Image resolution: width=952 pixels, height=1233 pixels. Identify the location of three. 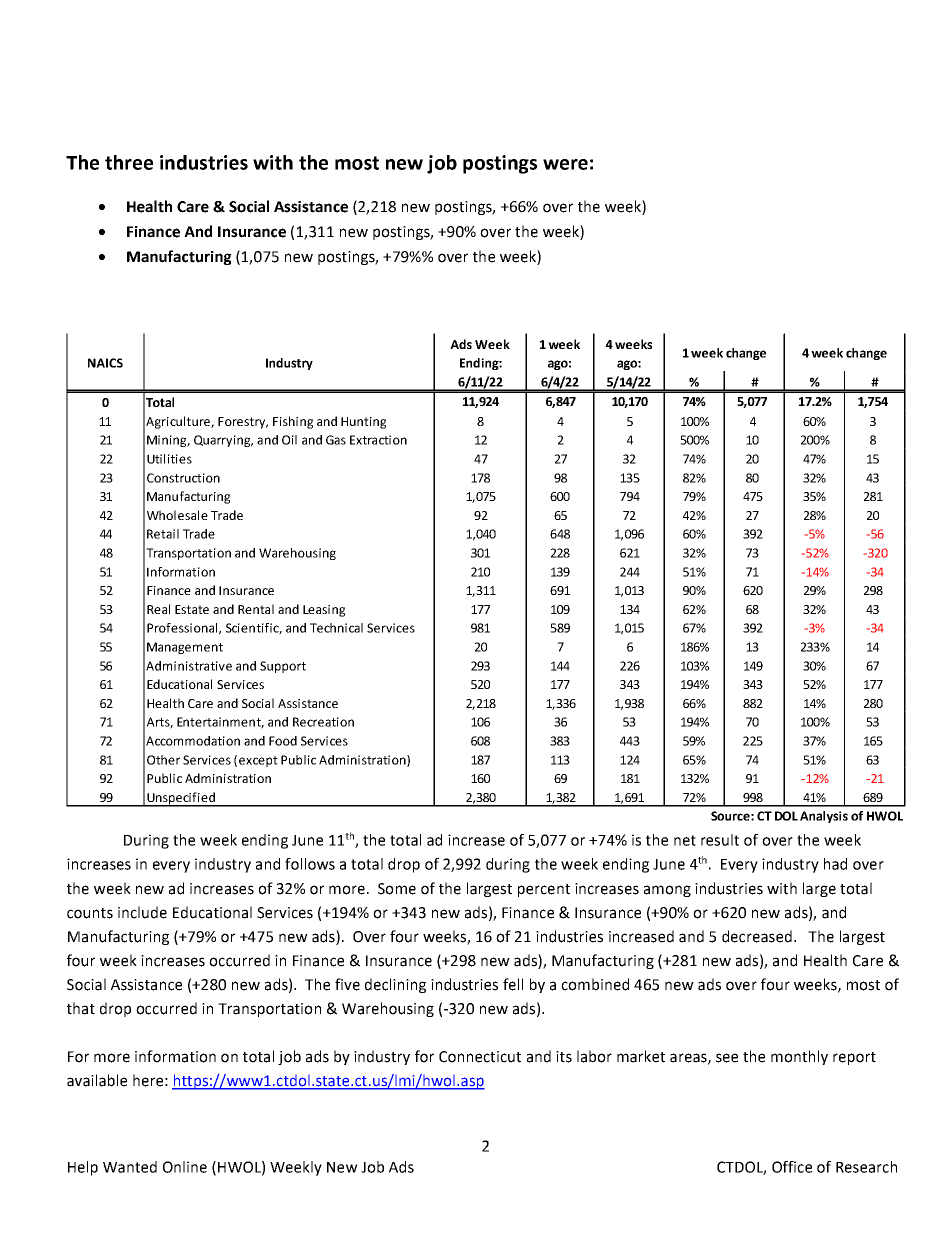
(129, 162).
